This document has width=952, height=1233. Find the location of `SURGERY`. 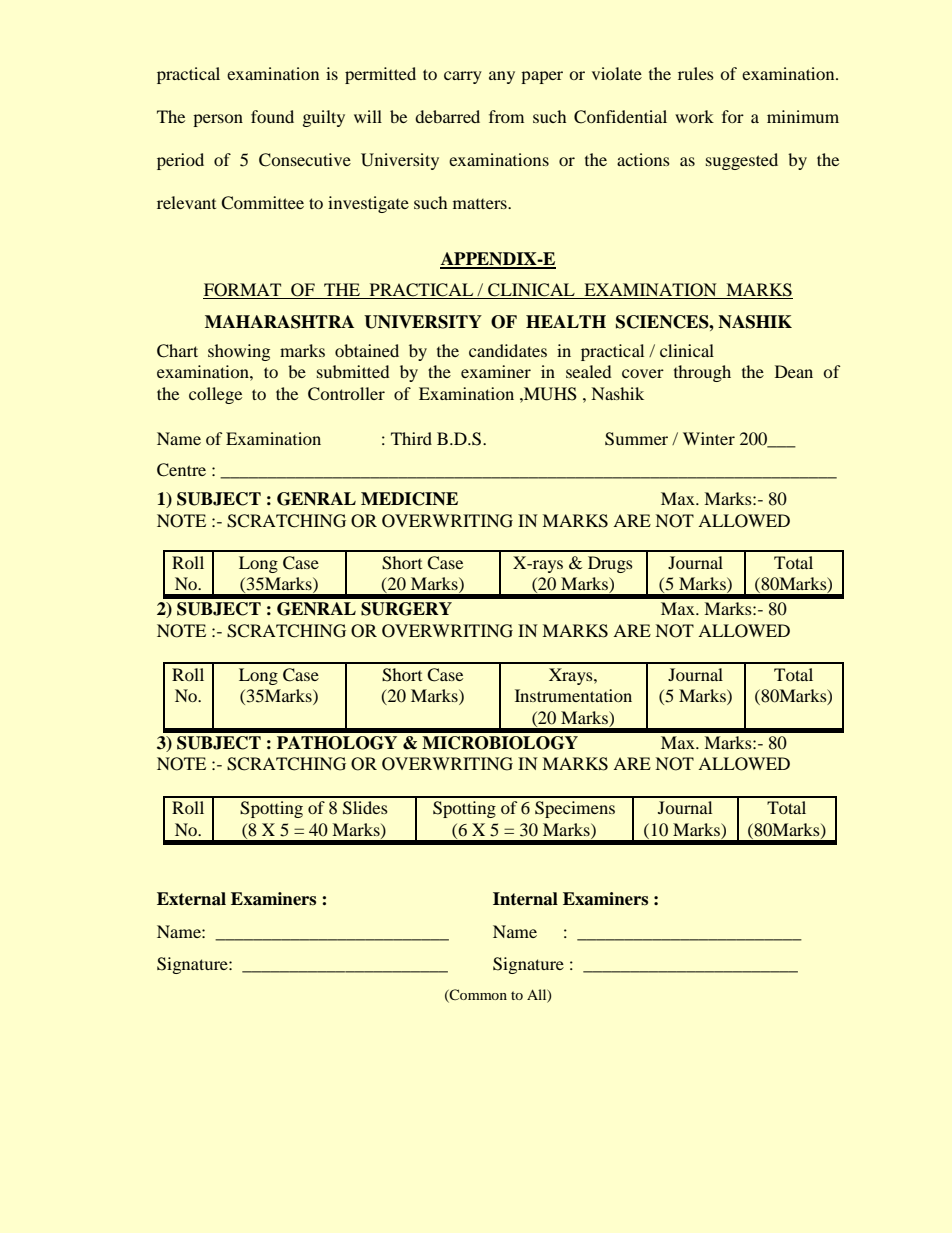

SURGERY is located at coordinates (406, 609).
